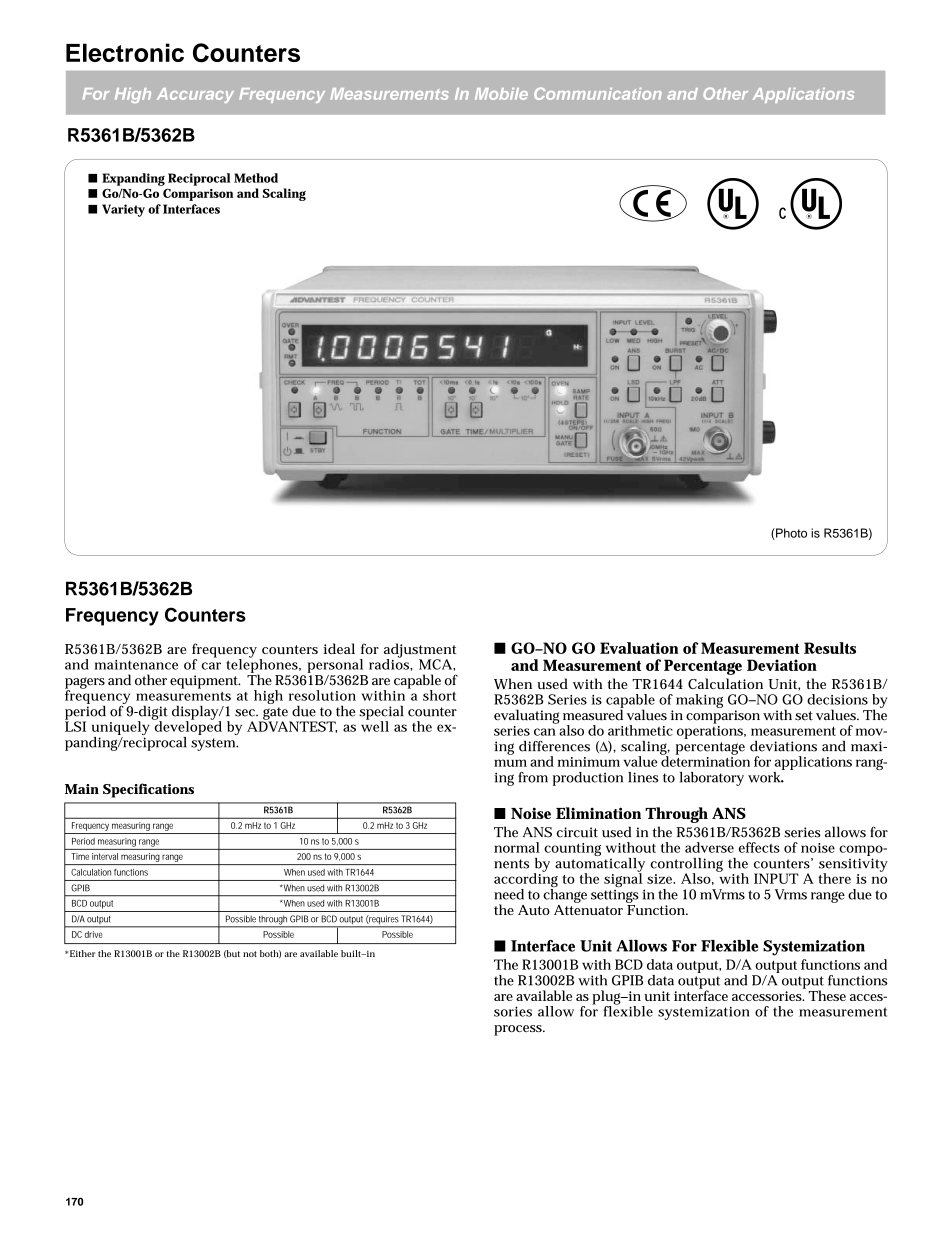  I want to click on Mobile, so click(501, 94).
